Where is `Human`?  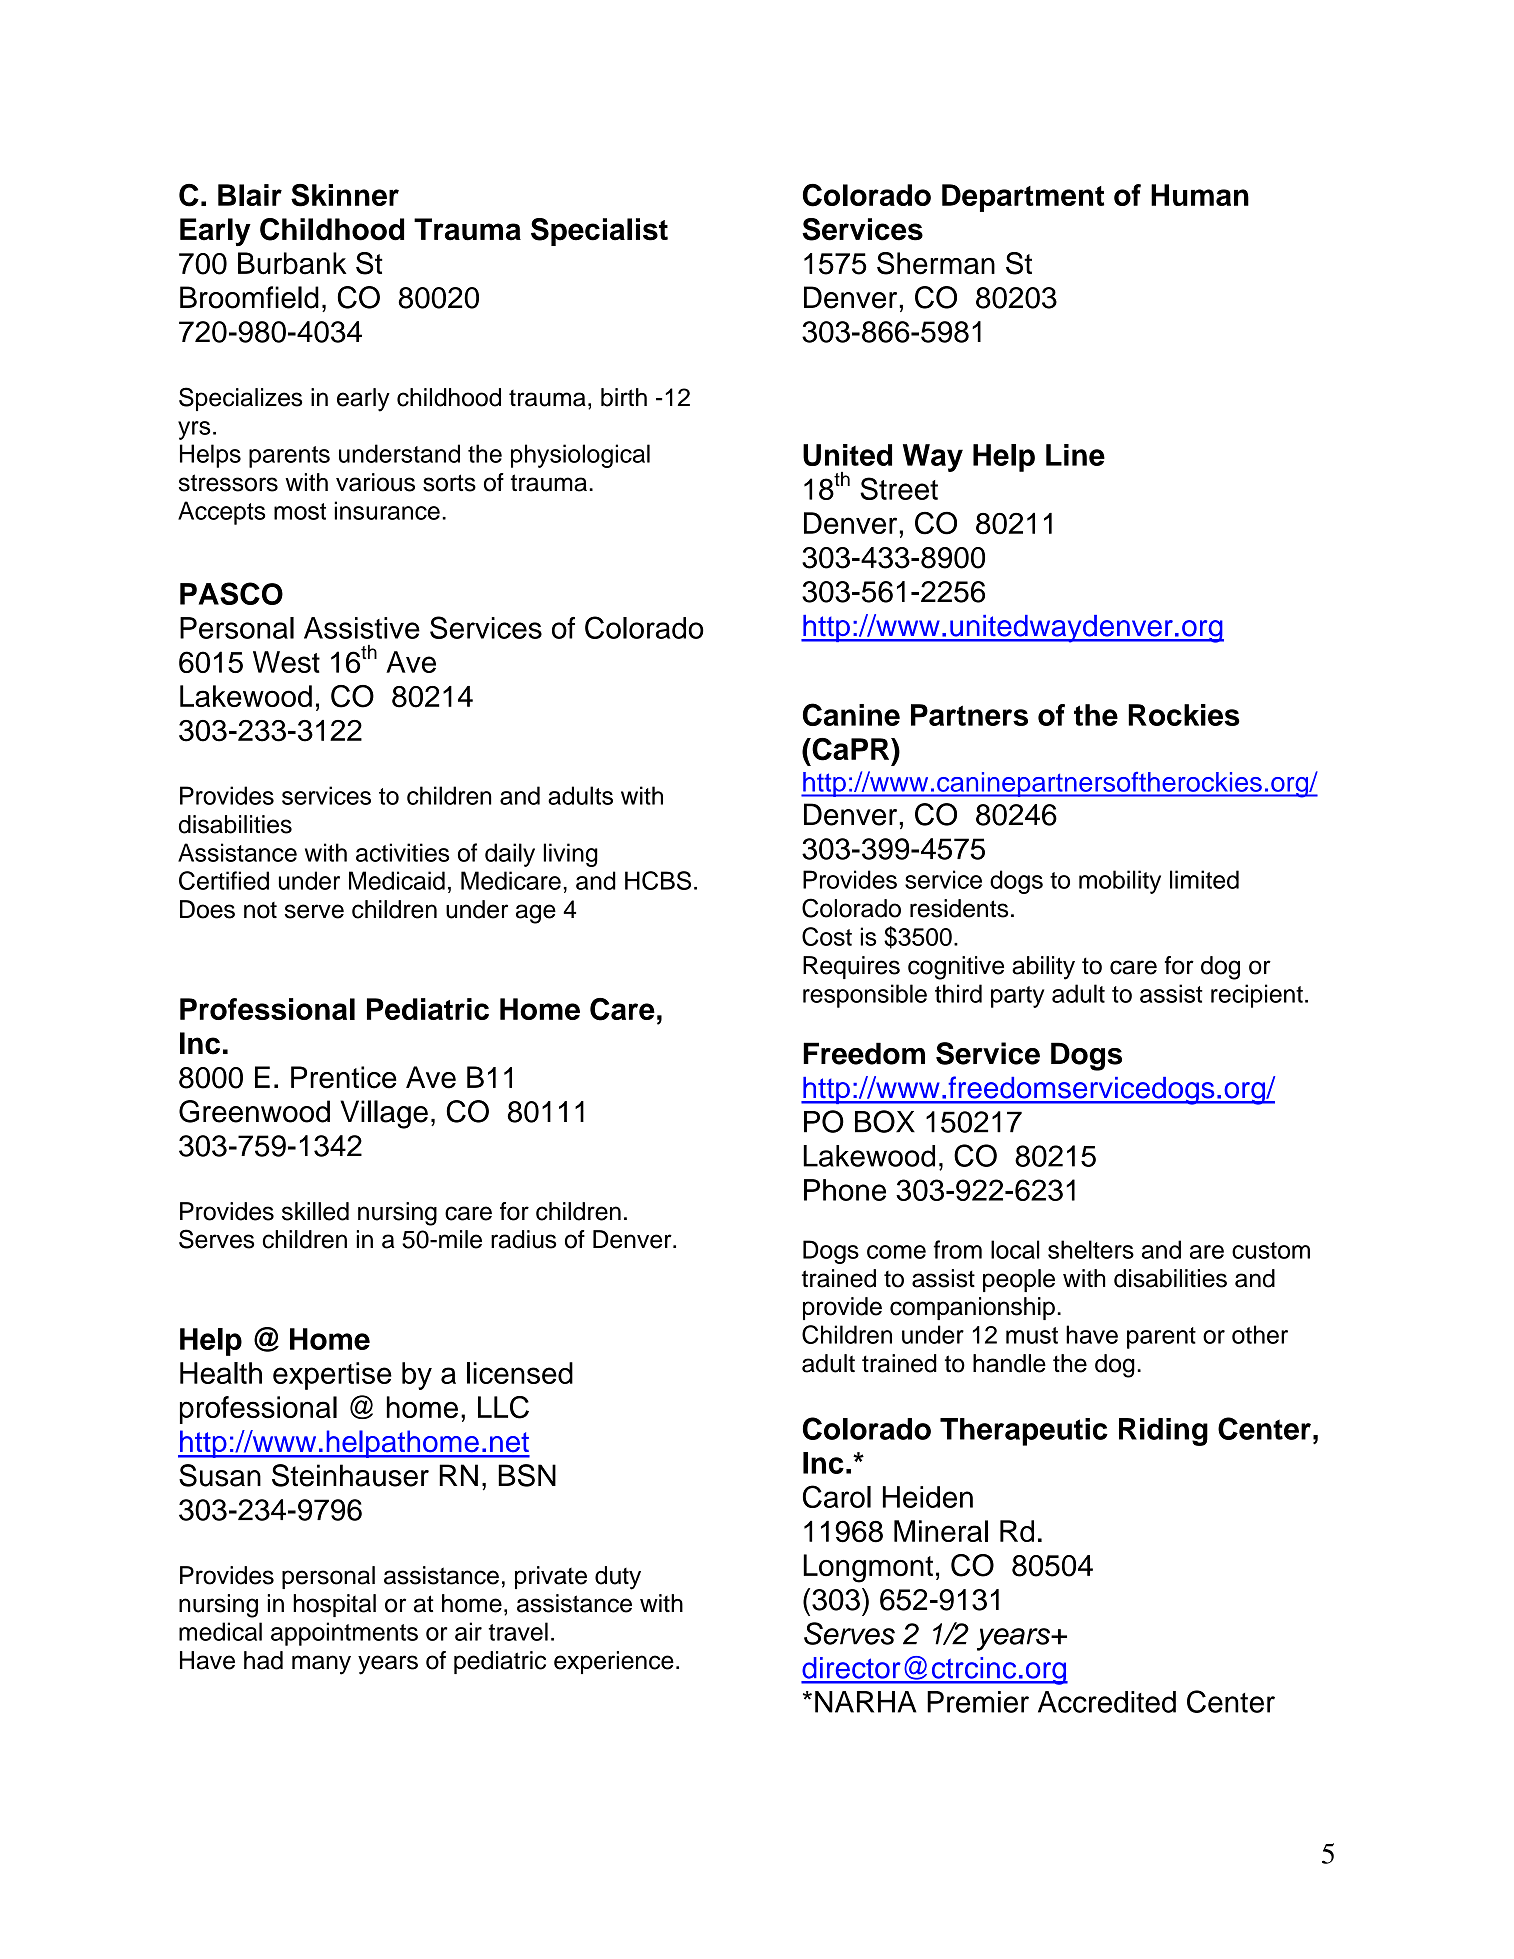 Human is located at coordinates (1200, 195).
